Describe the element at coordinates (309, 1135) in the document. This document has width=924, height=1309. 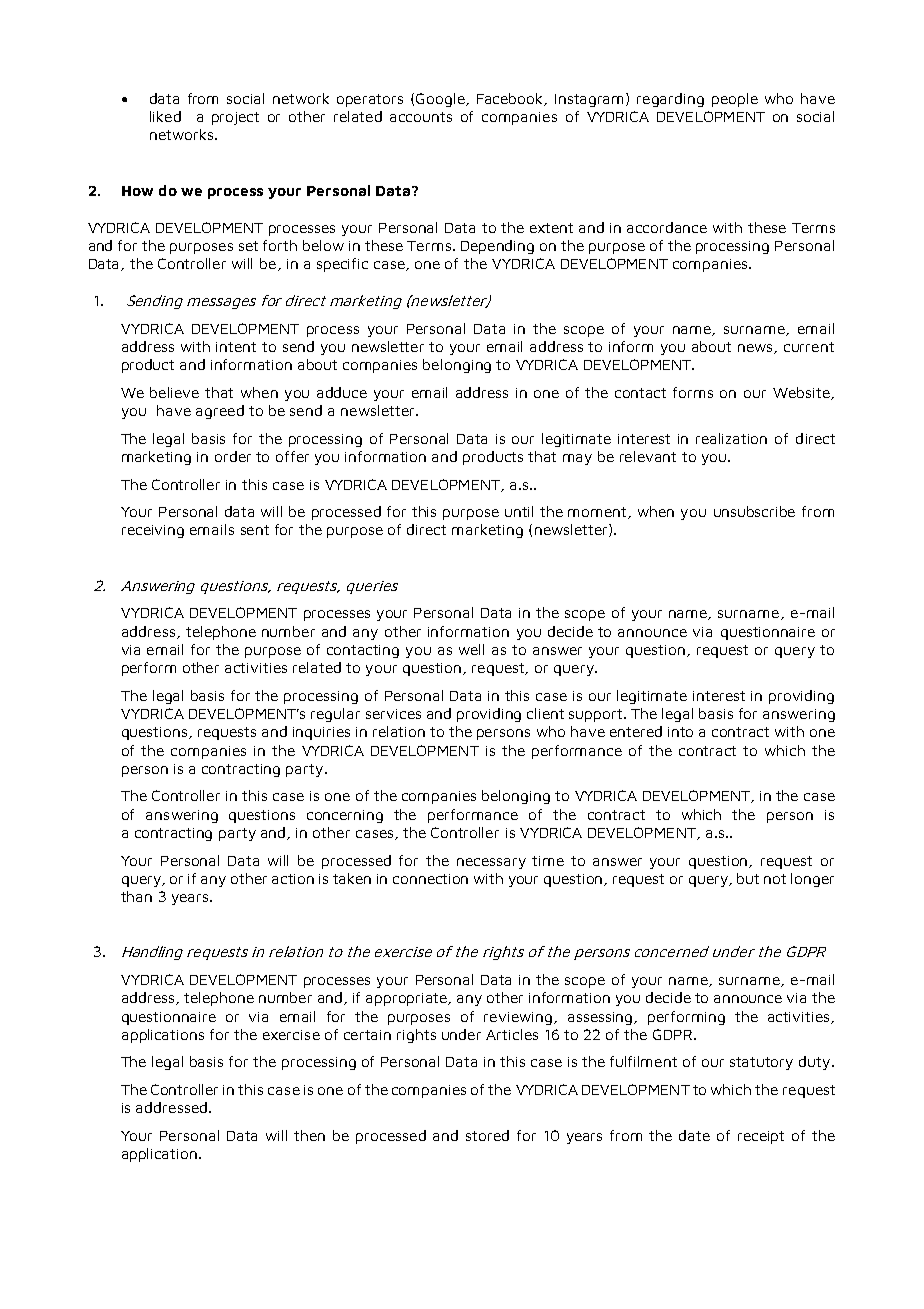
I see `then` at that location.
